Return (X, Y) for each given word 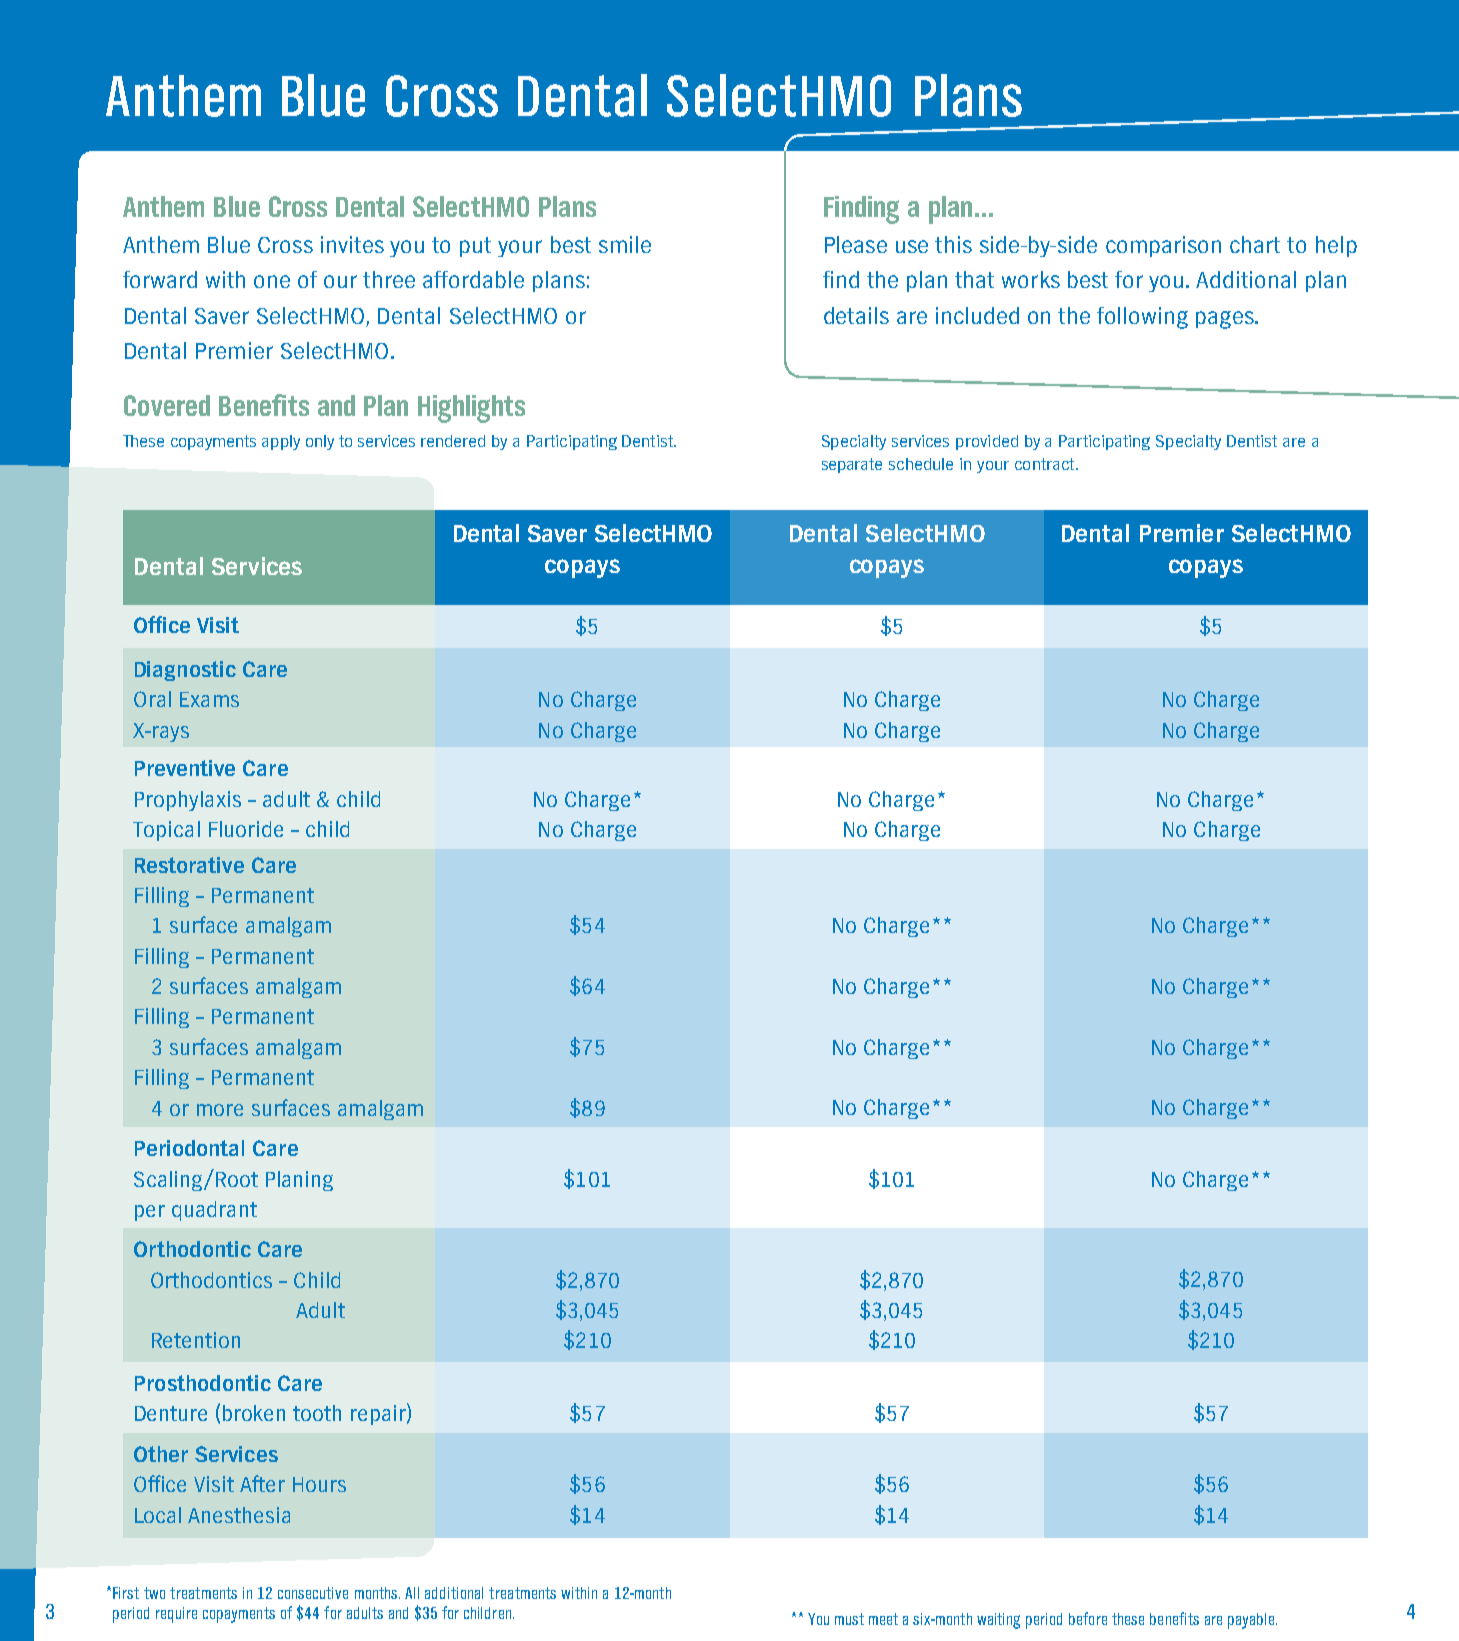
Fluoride (246, 829)
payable (1252, 1621)
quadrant (214, 1211)
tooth (317, 1413)
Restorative (189, 865)
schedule (921, 464)
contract (1046, 464)
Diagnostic (185, 671)
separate (852, 465)
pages (1226, 320)
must (849, 1619)
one (272, 281)
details (856, 315)
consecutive (313, 1593)
